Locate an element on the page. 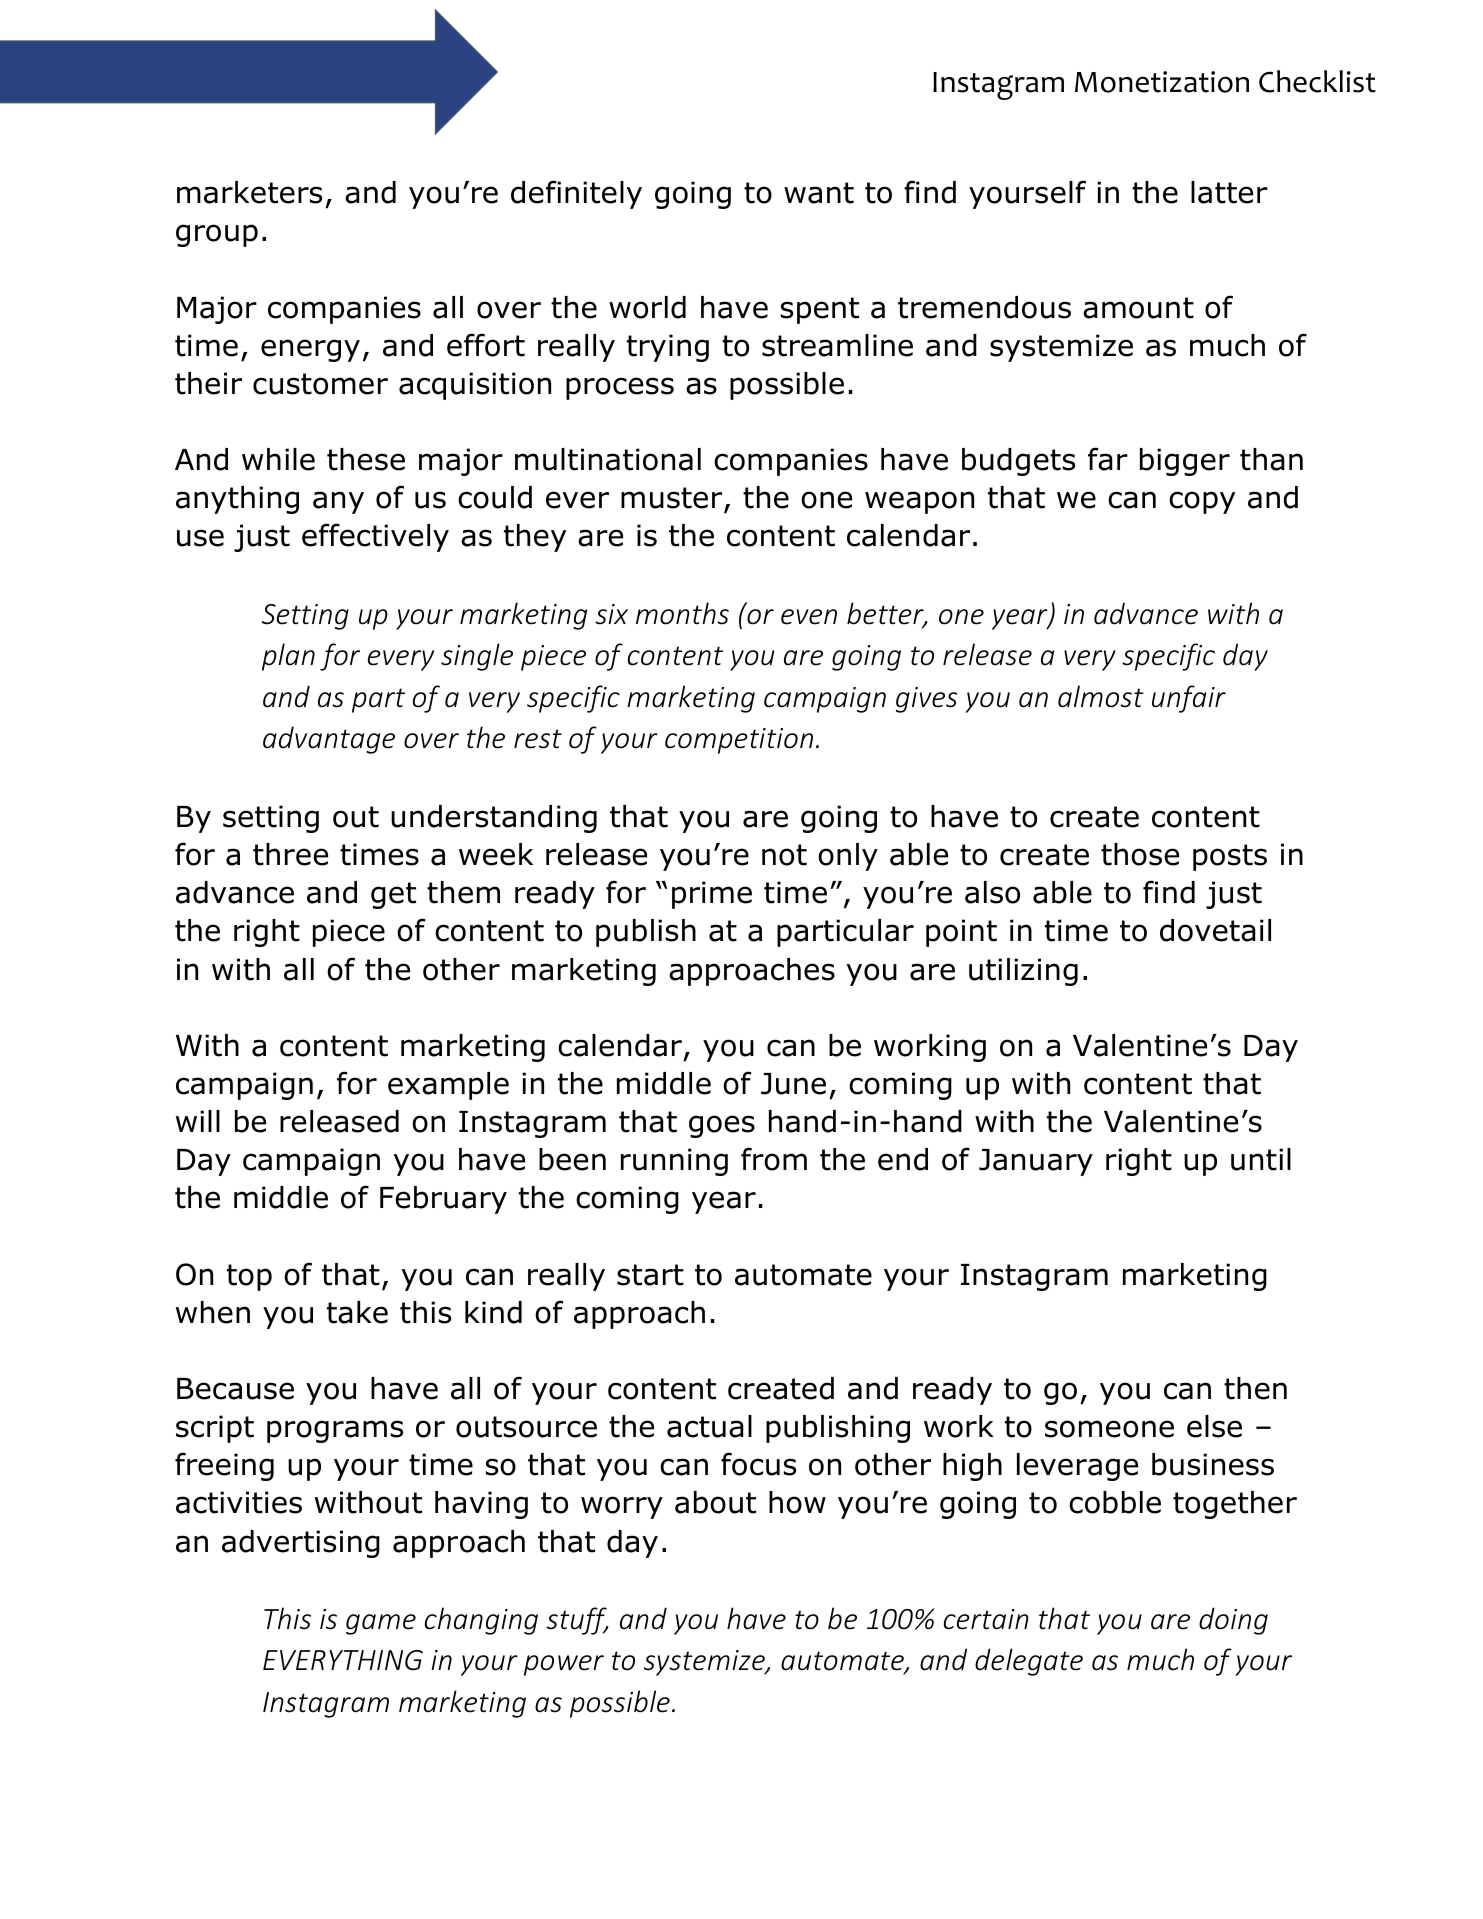  not is located at coordinates (784, 855).
